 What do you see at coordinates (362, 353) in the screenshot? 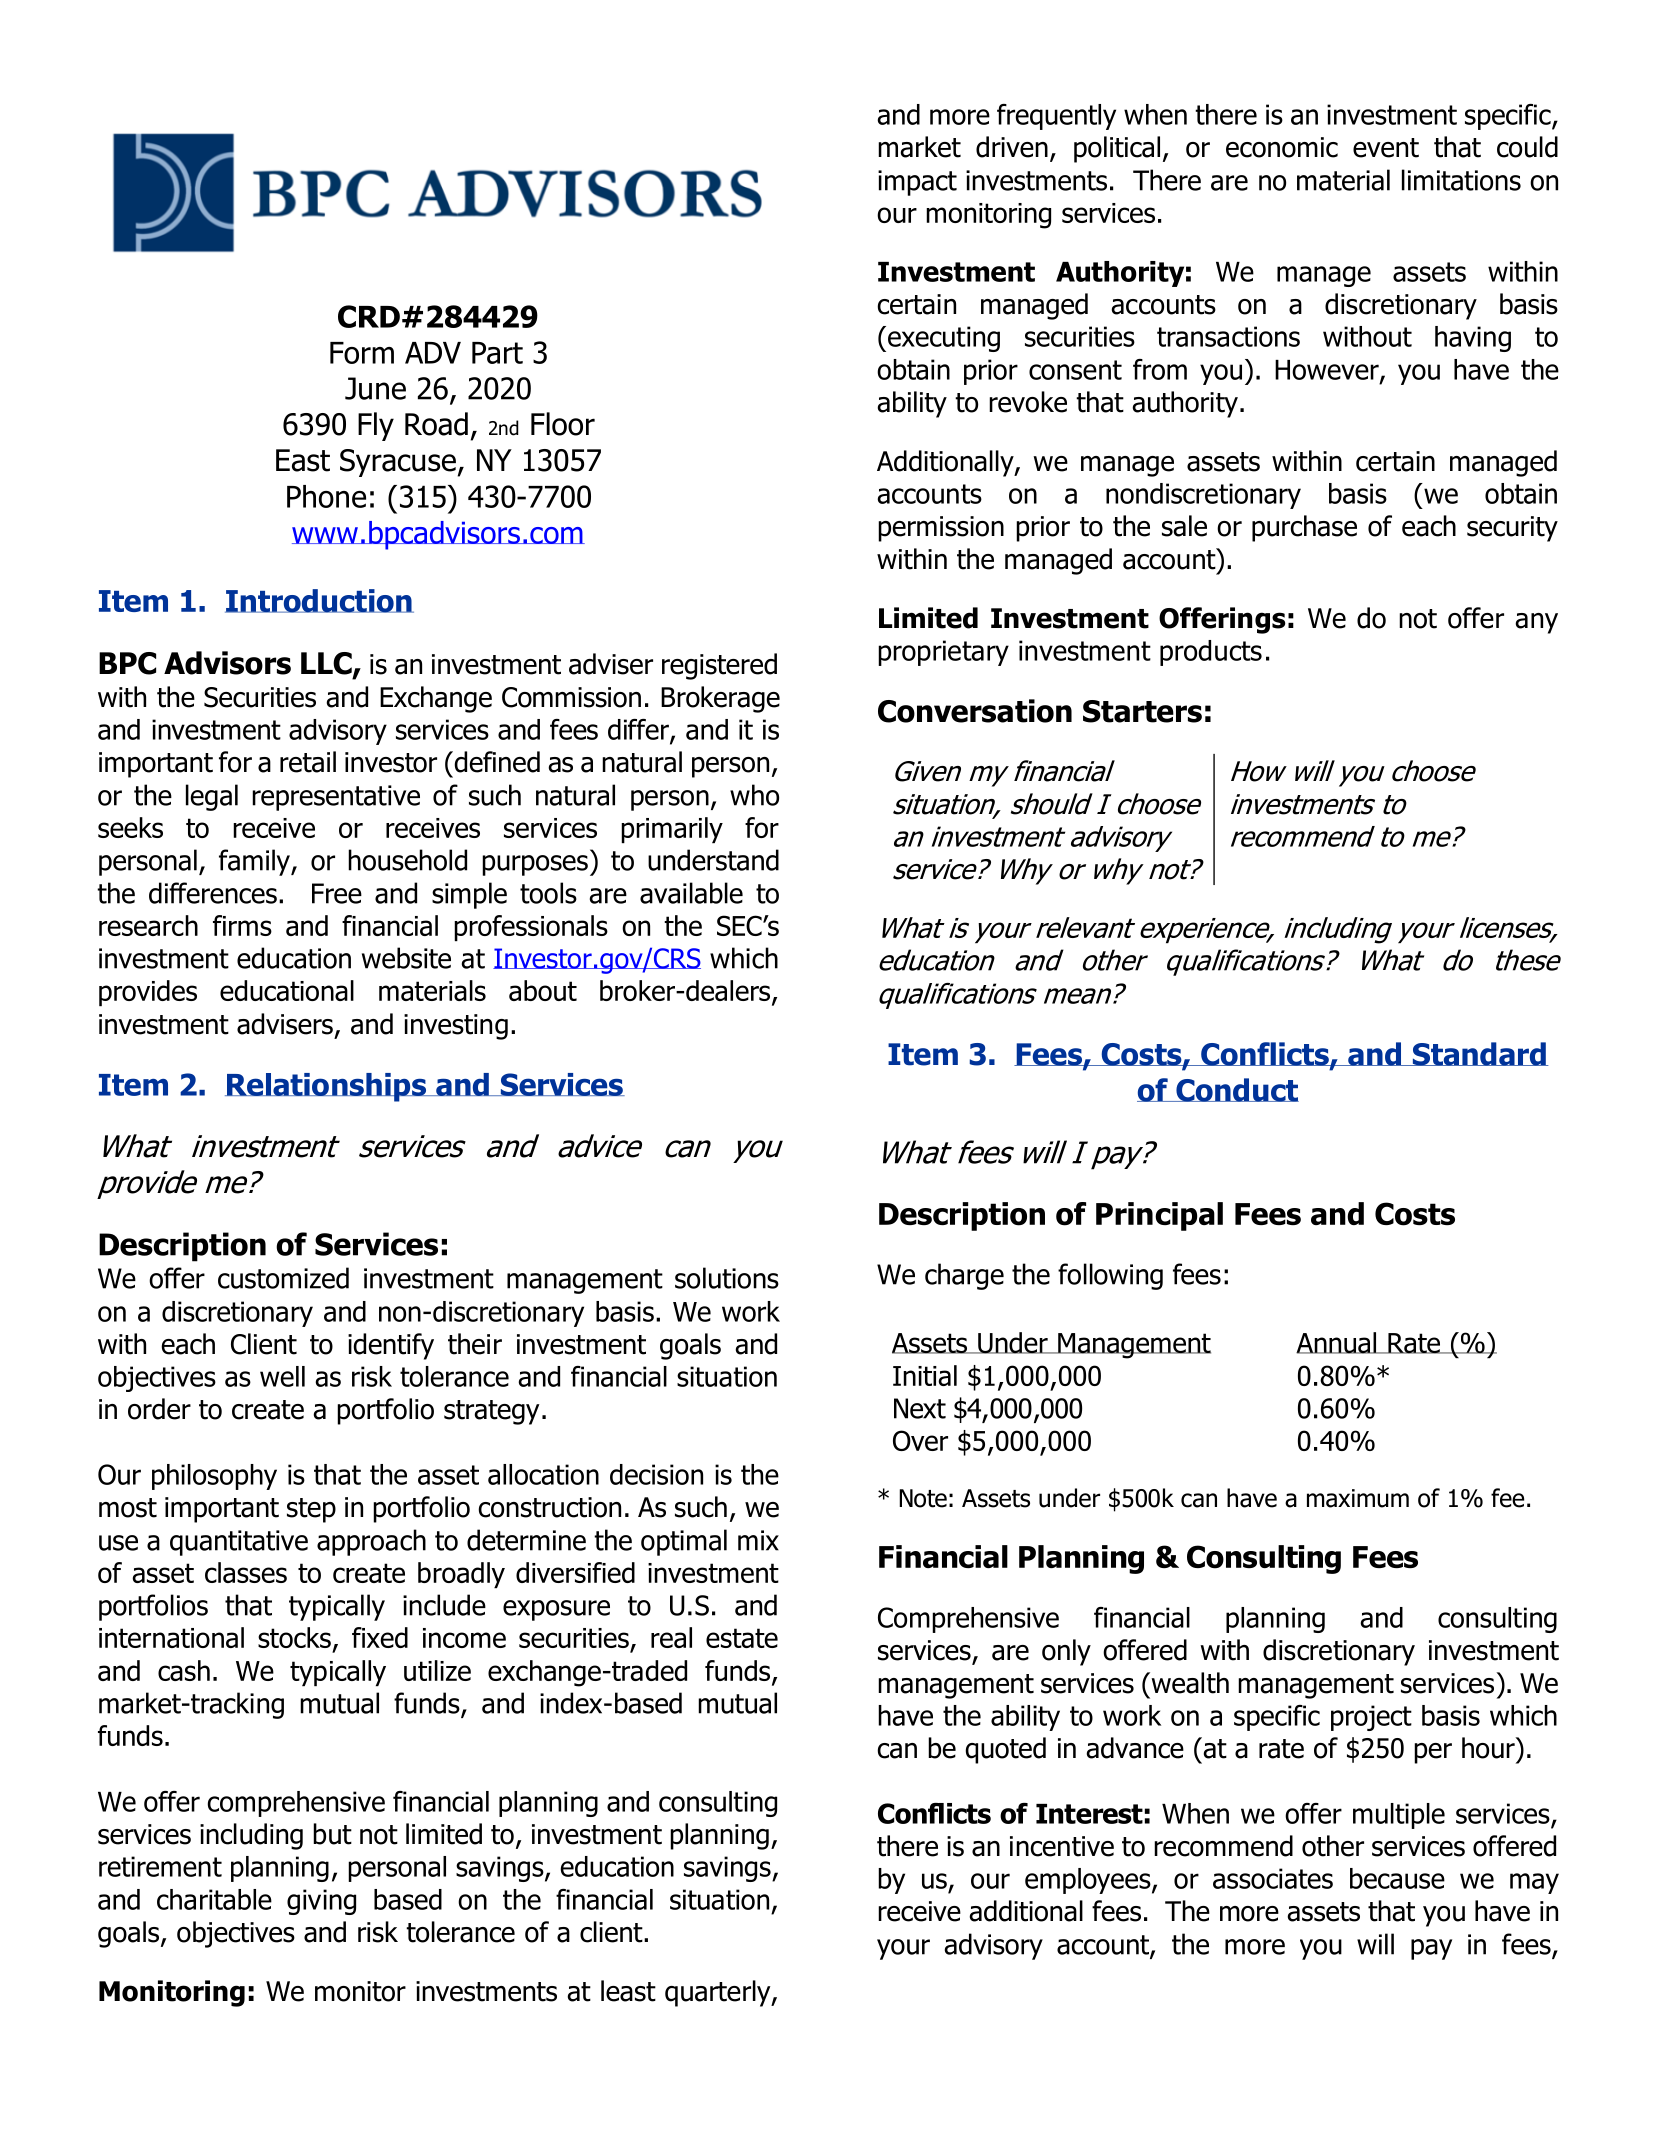
I see `Form` at bounding box center [362, 353].
